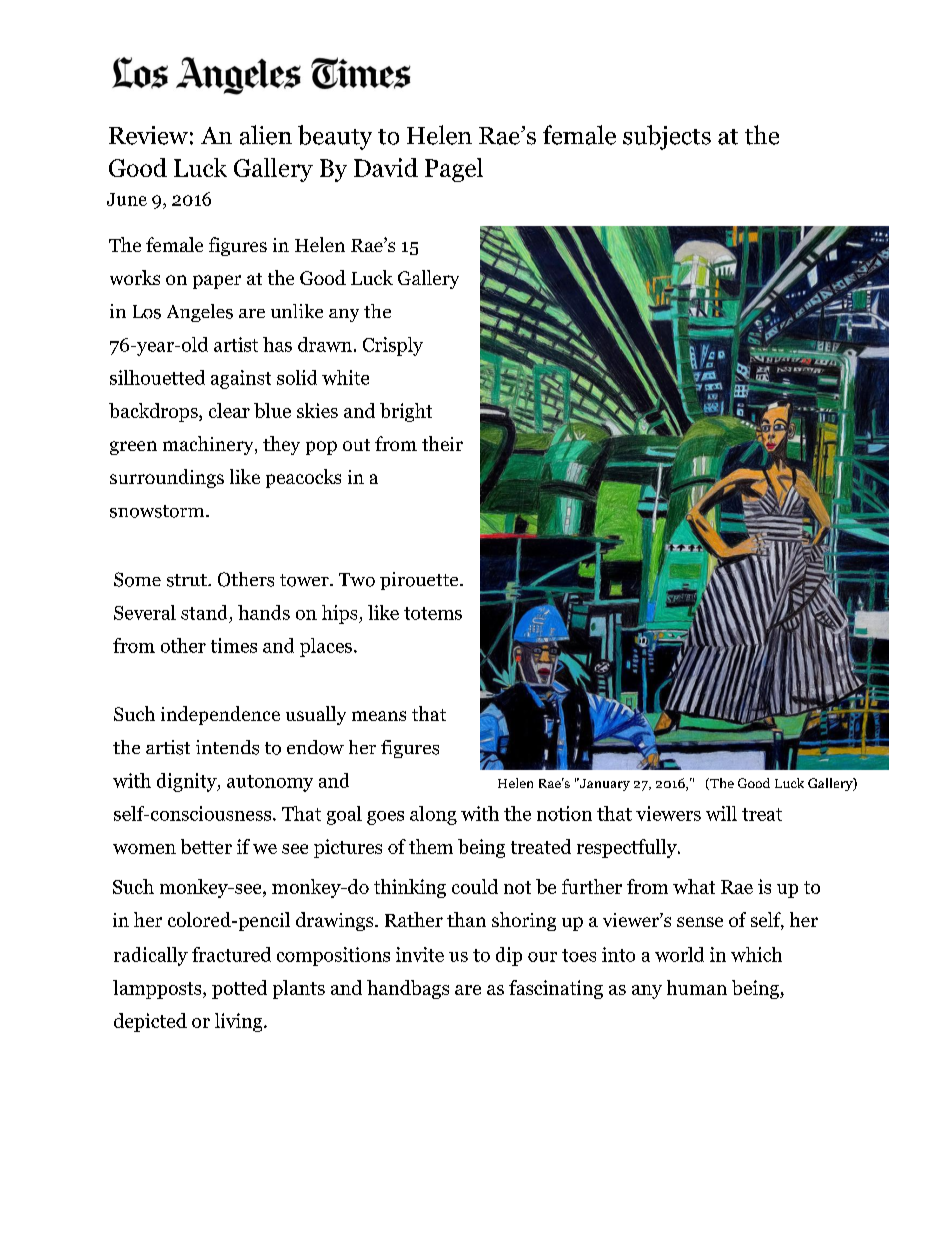  Describe the element at coordinates (697, 987) in the screenshot. I see `human` at that location.
